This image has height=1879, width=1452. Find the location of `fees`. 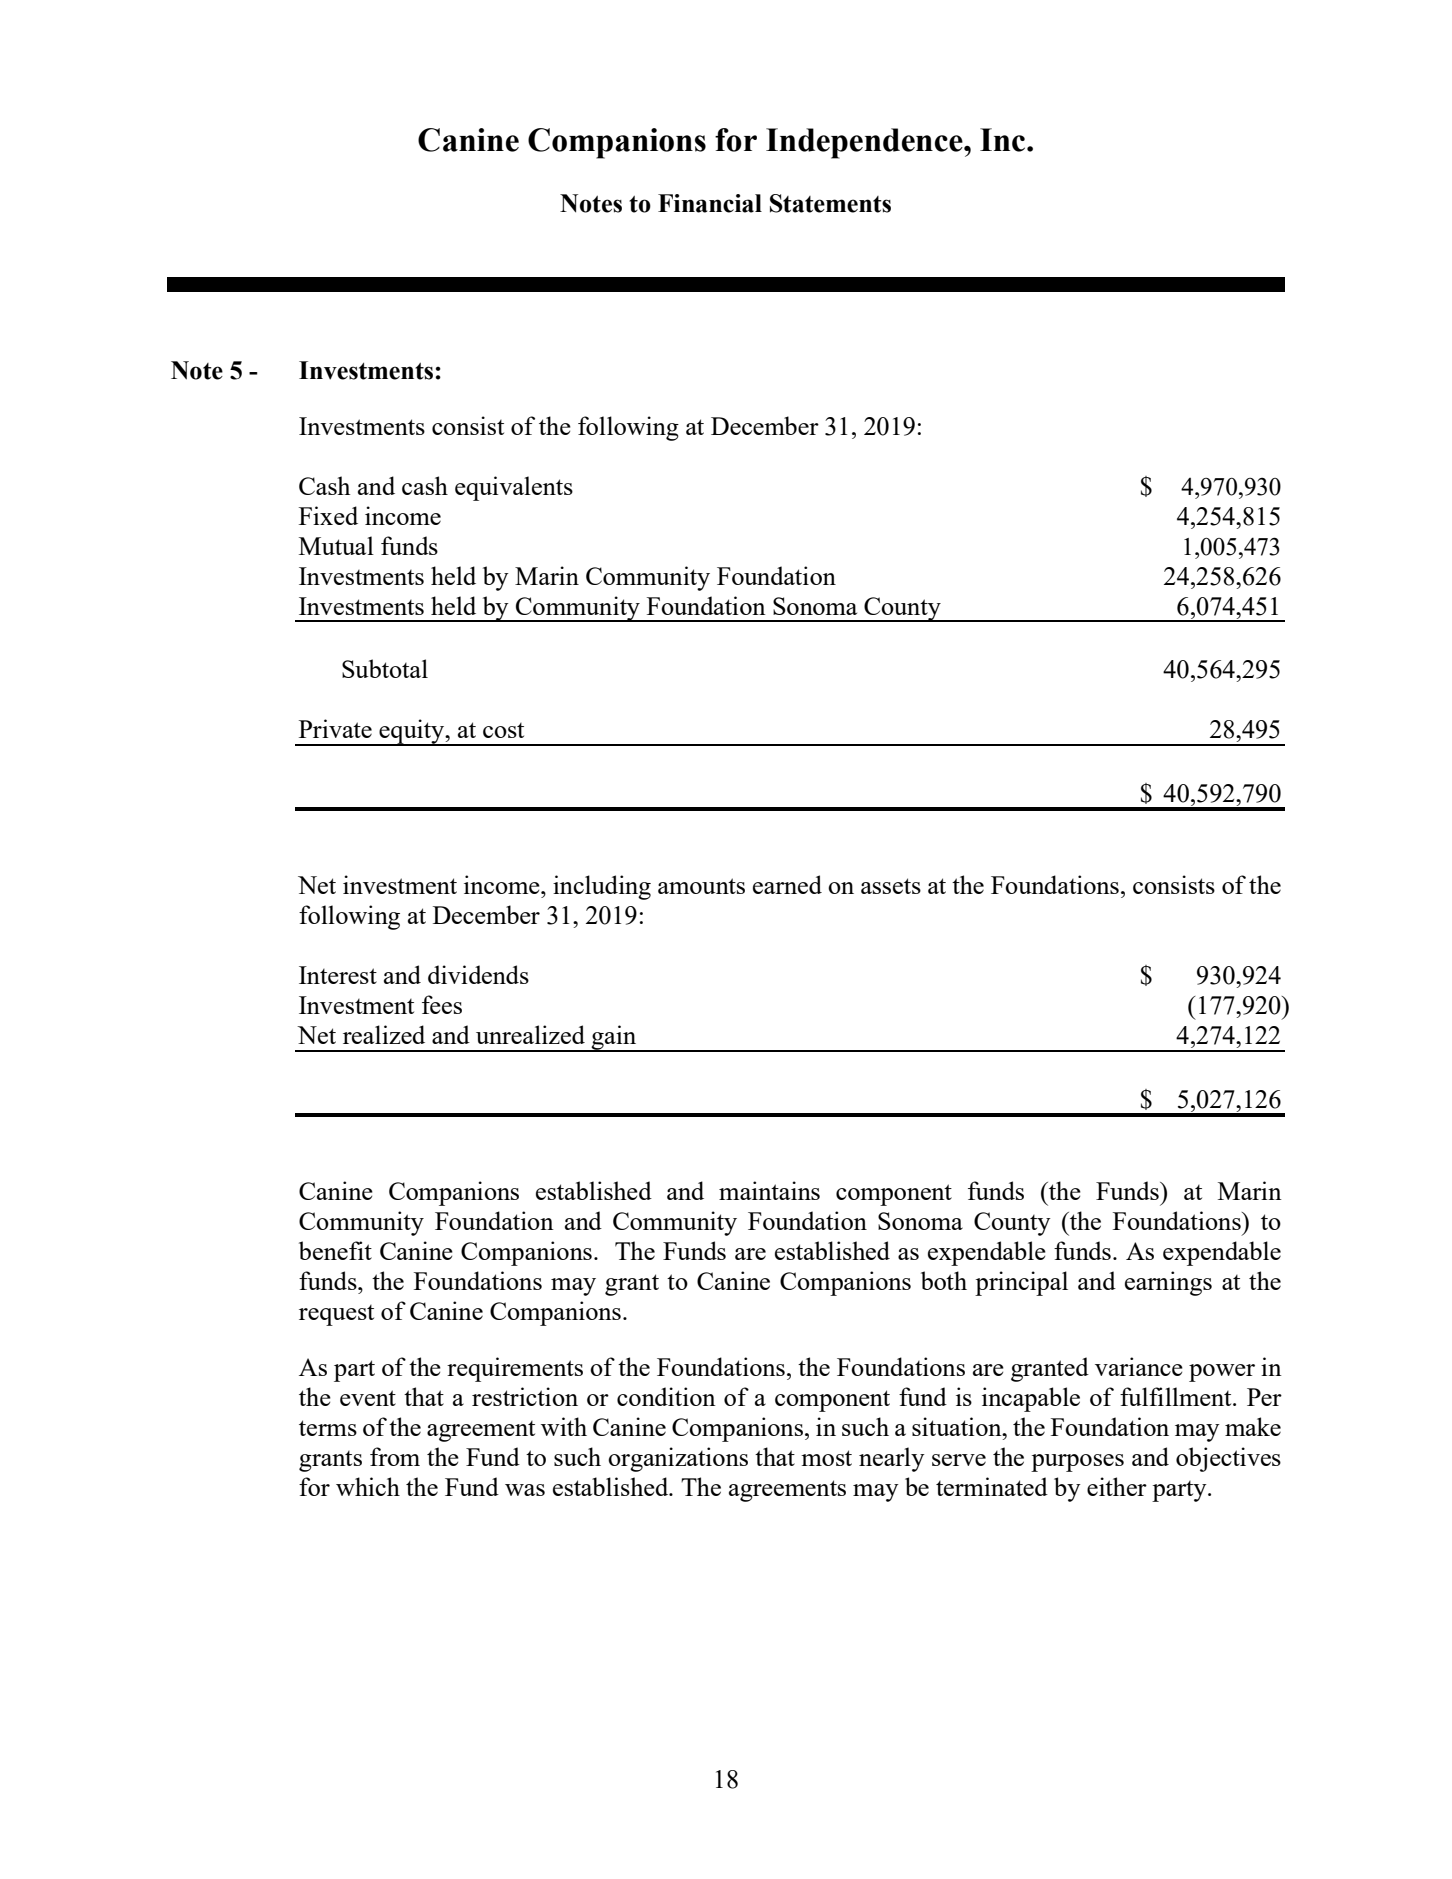

fees is located at coordinates (442, 1004).
